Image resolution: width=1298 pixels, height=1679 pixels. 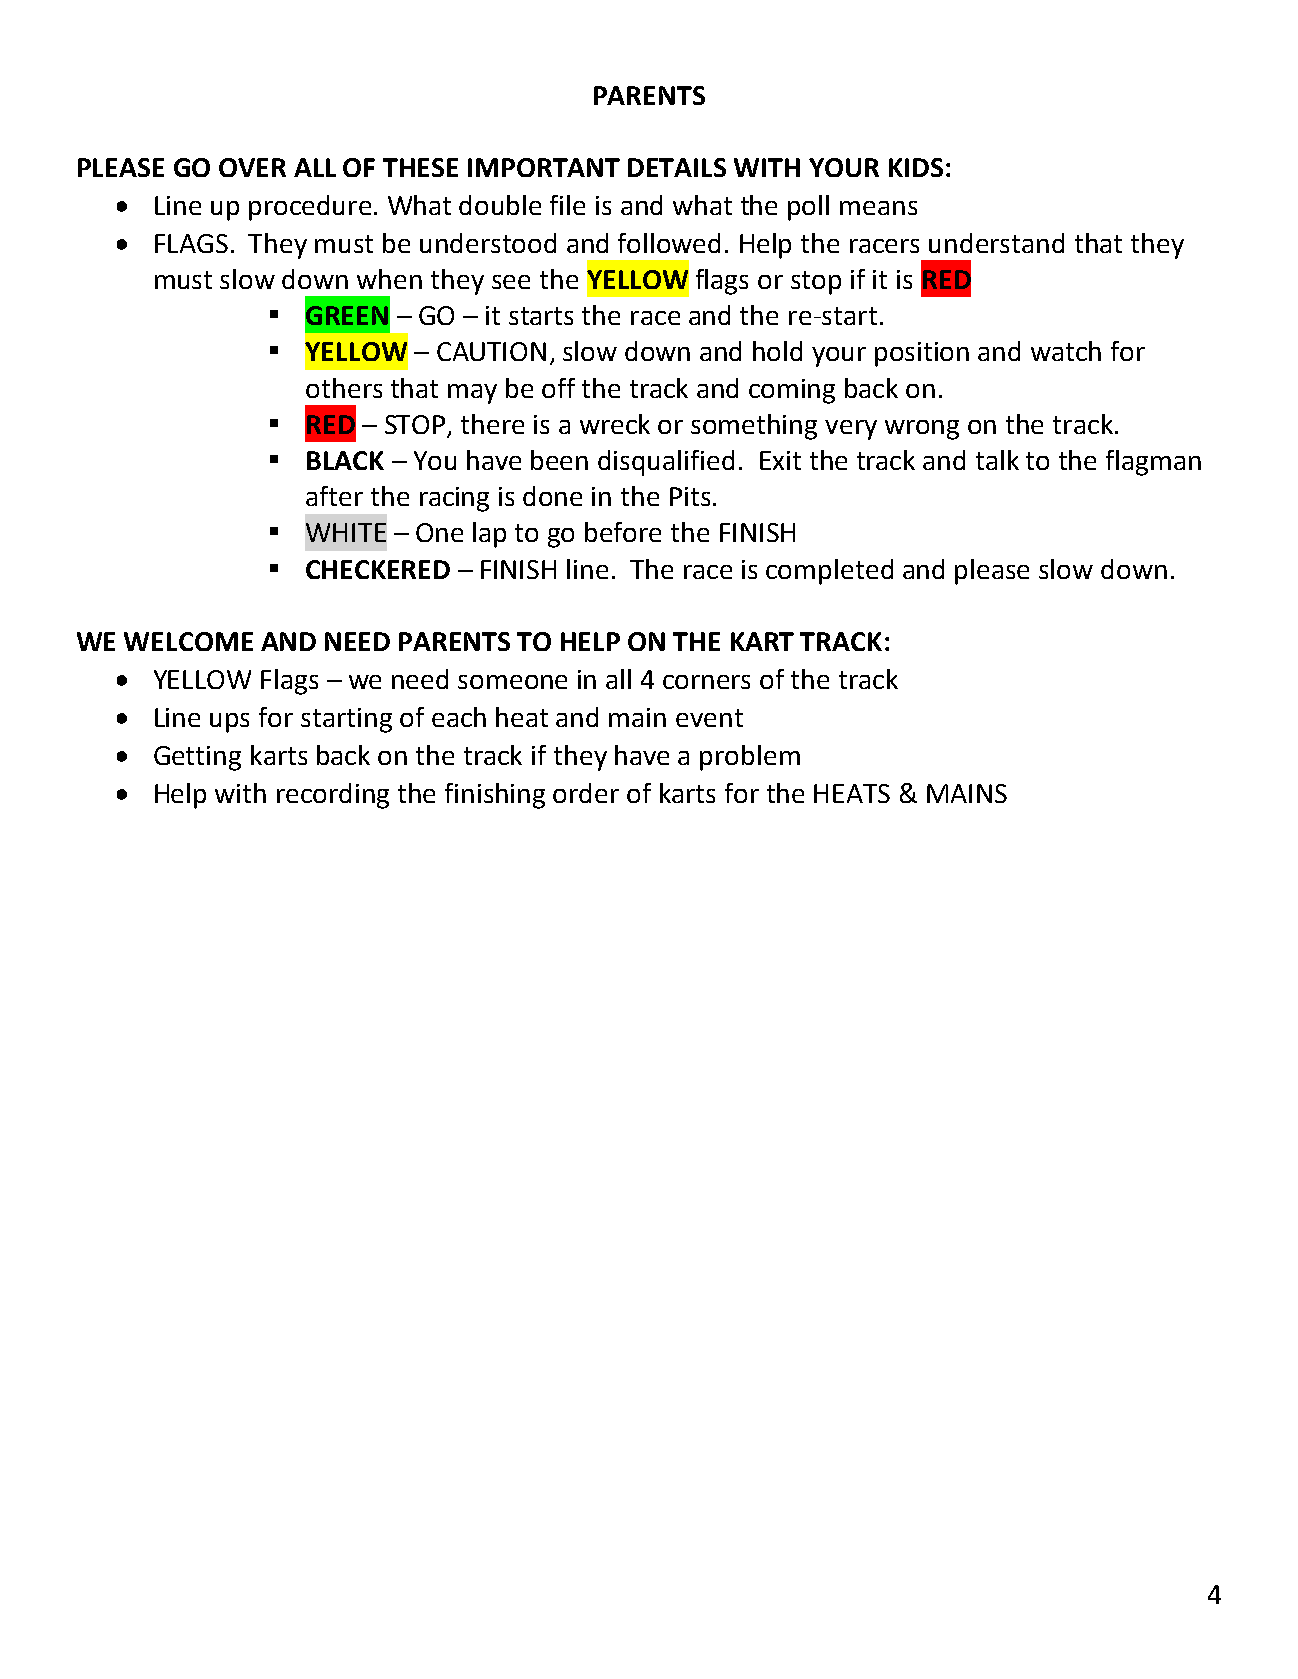 I want to click on order, so click(x=586, y=793).
